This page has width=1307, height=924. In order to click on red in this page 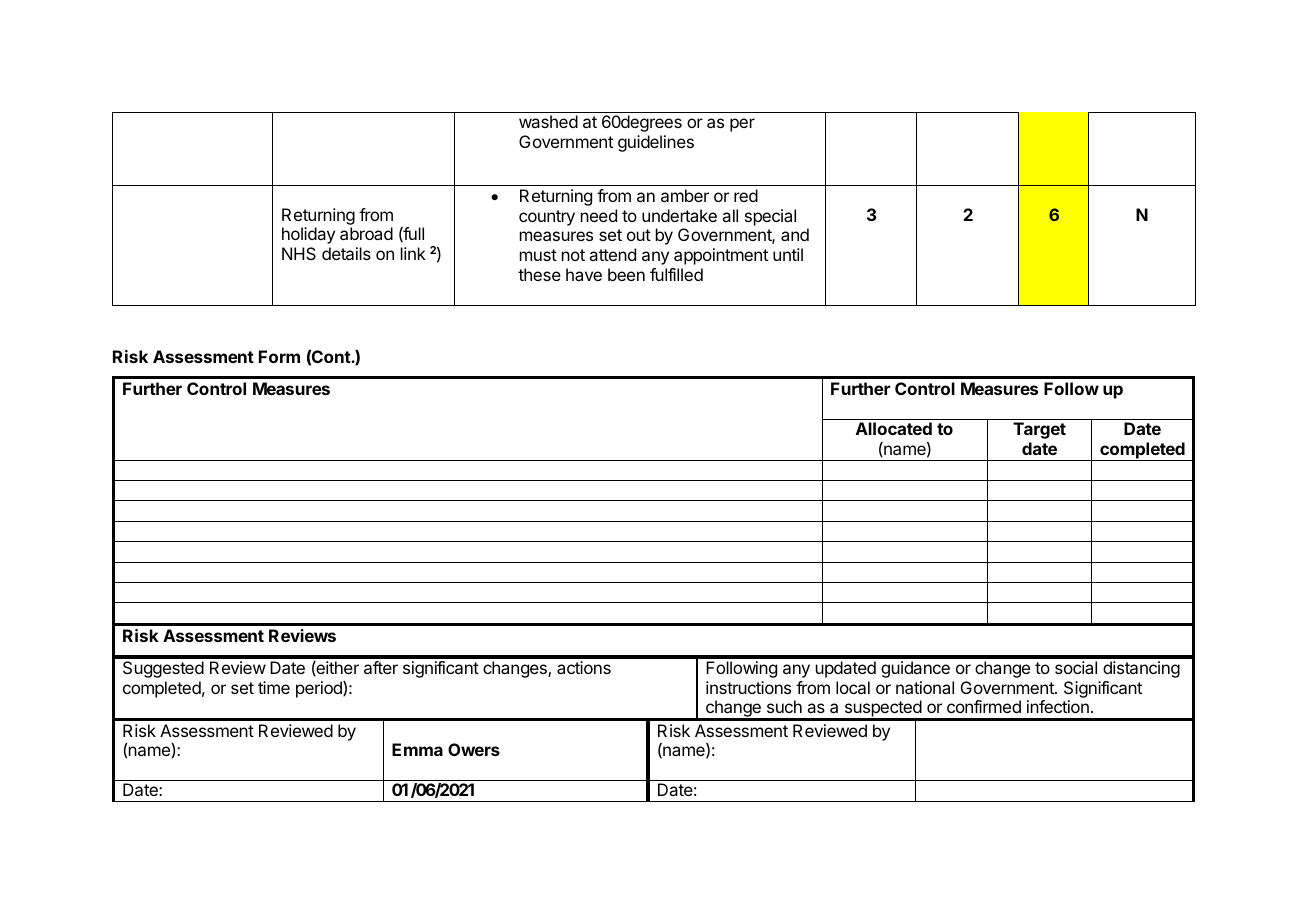, I will do `click(746, 195)`.
